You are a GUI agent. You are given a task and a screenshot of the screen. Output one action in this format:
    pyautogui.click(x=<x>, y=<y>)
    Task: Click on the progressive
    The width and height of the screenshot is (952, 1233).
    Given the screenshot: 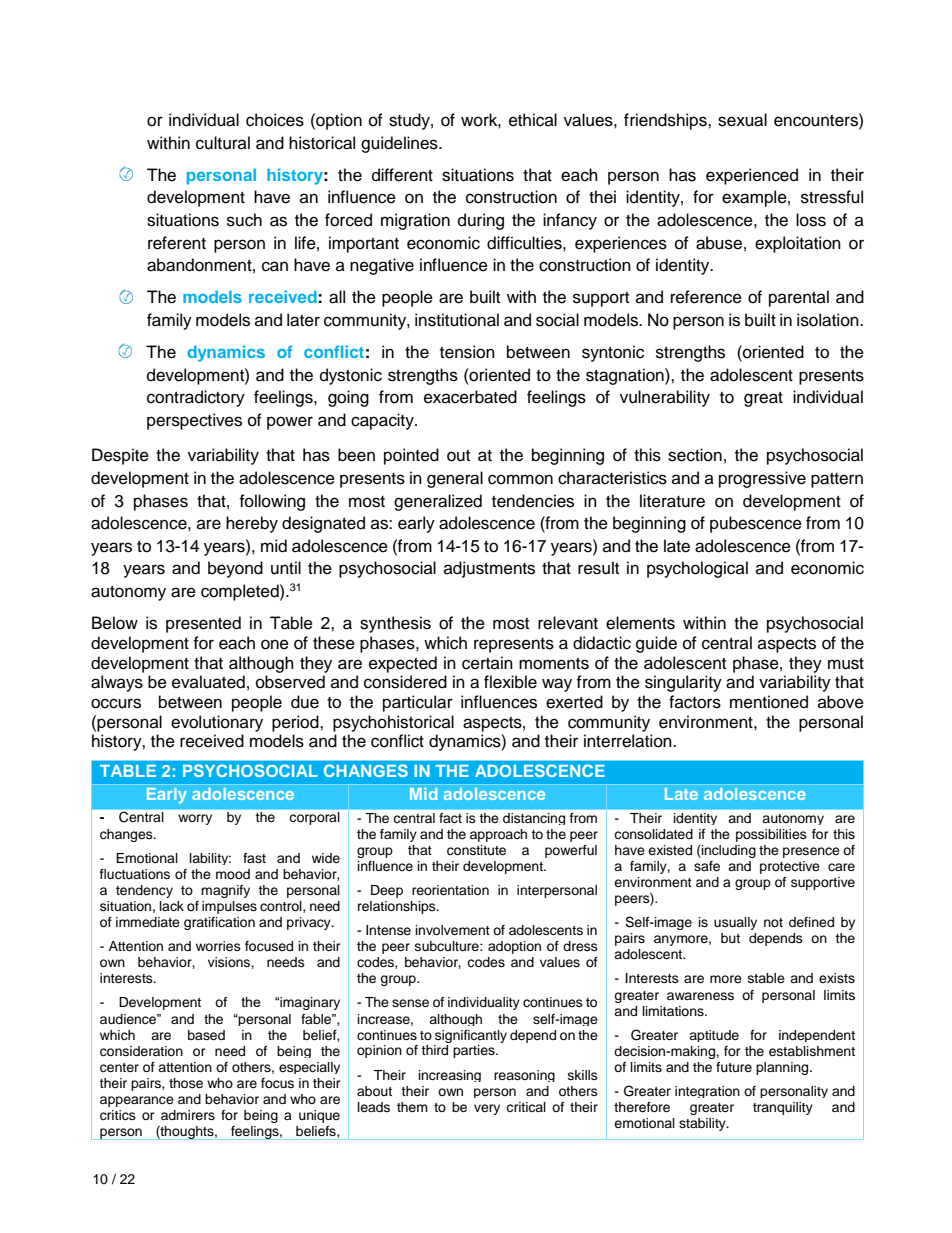 What is the action you would take?
    pyautogui.click(x=762, y=479)
